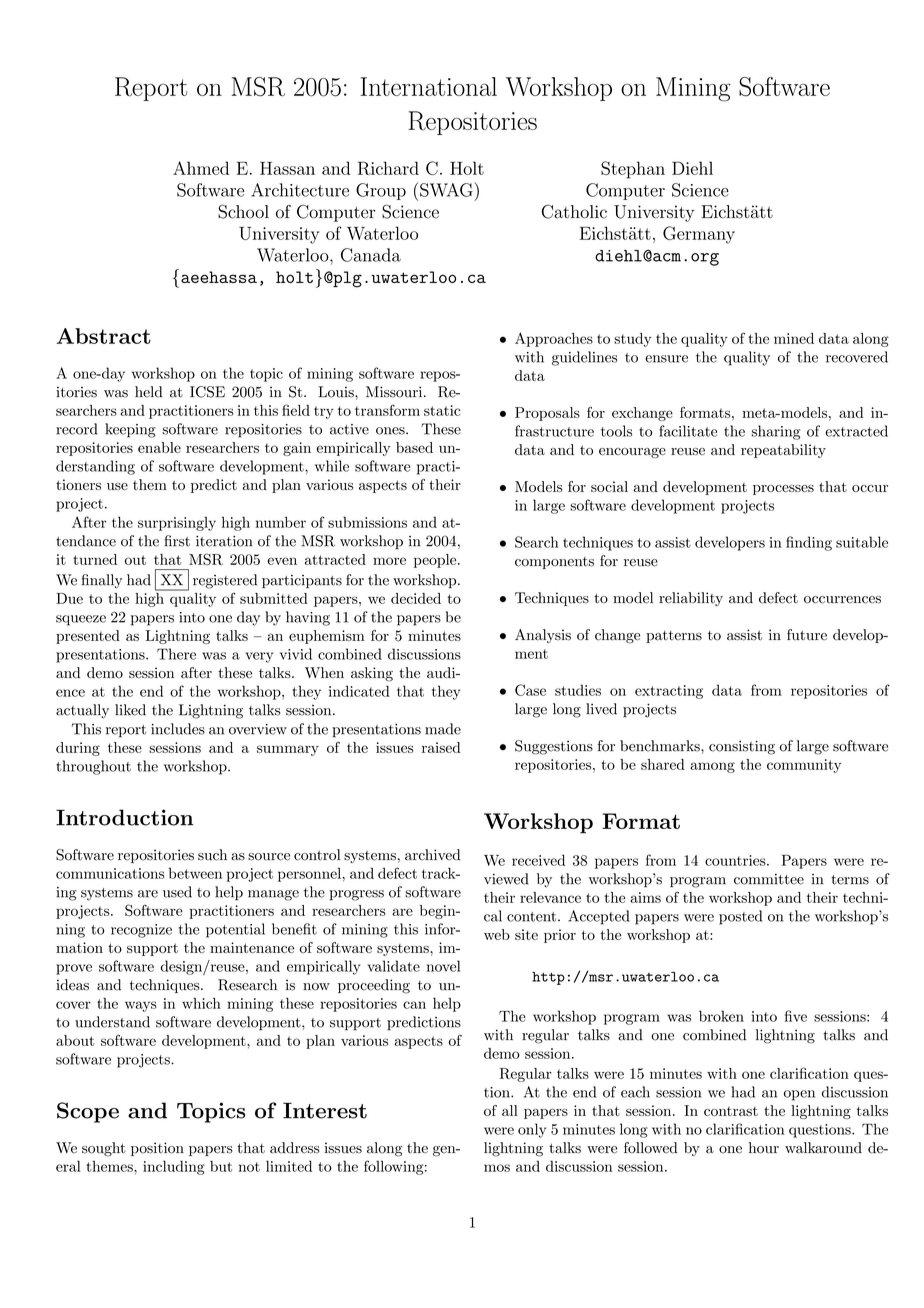  Describe the element at coordinates (447, 189) in the screenshot. I see `SWAG` at that location.
